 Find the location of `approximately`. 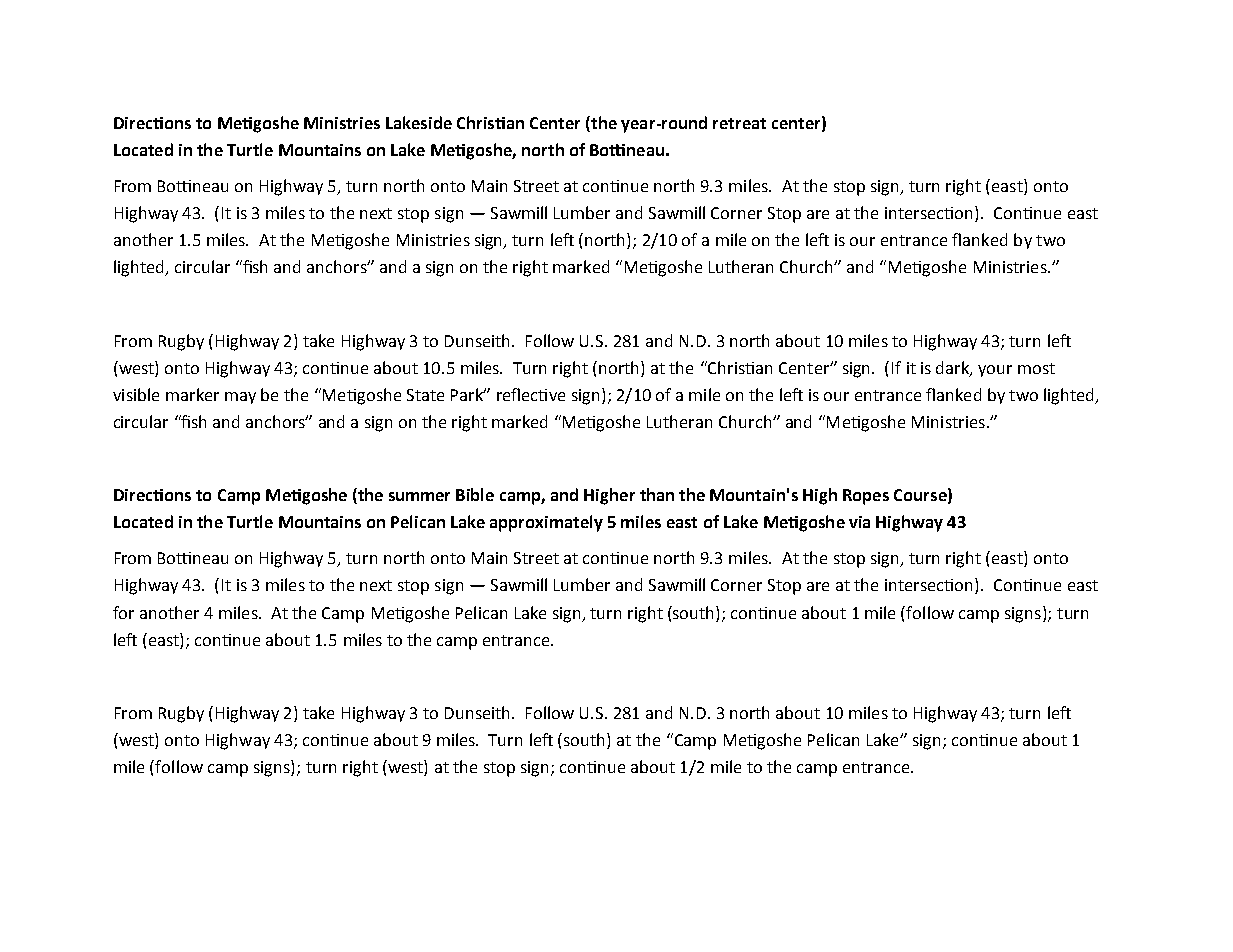

approximately is located at coordinates (546, 523).
